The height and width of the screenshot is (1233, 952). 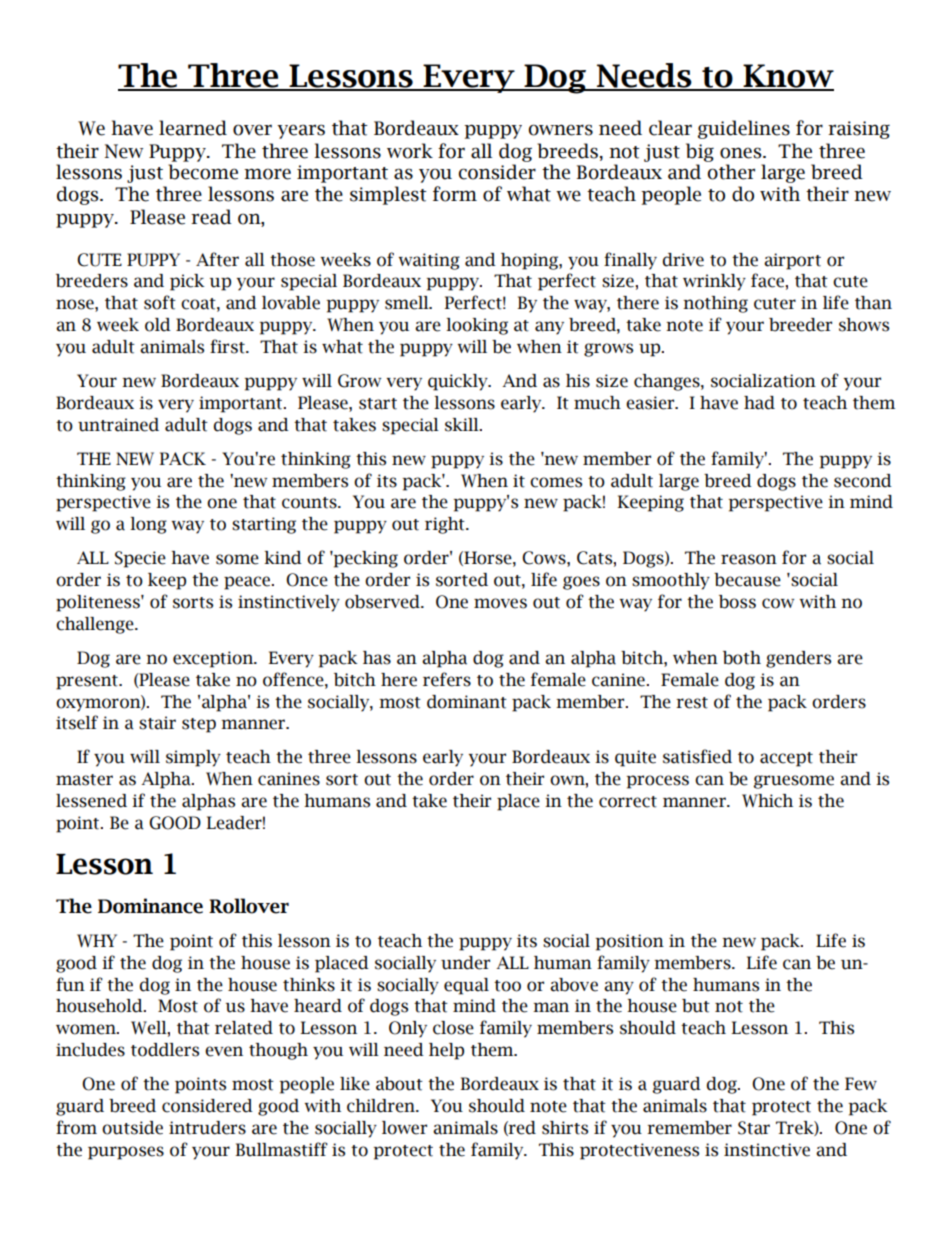 I want to click on ones, so click(x=742, y=153).
